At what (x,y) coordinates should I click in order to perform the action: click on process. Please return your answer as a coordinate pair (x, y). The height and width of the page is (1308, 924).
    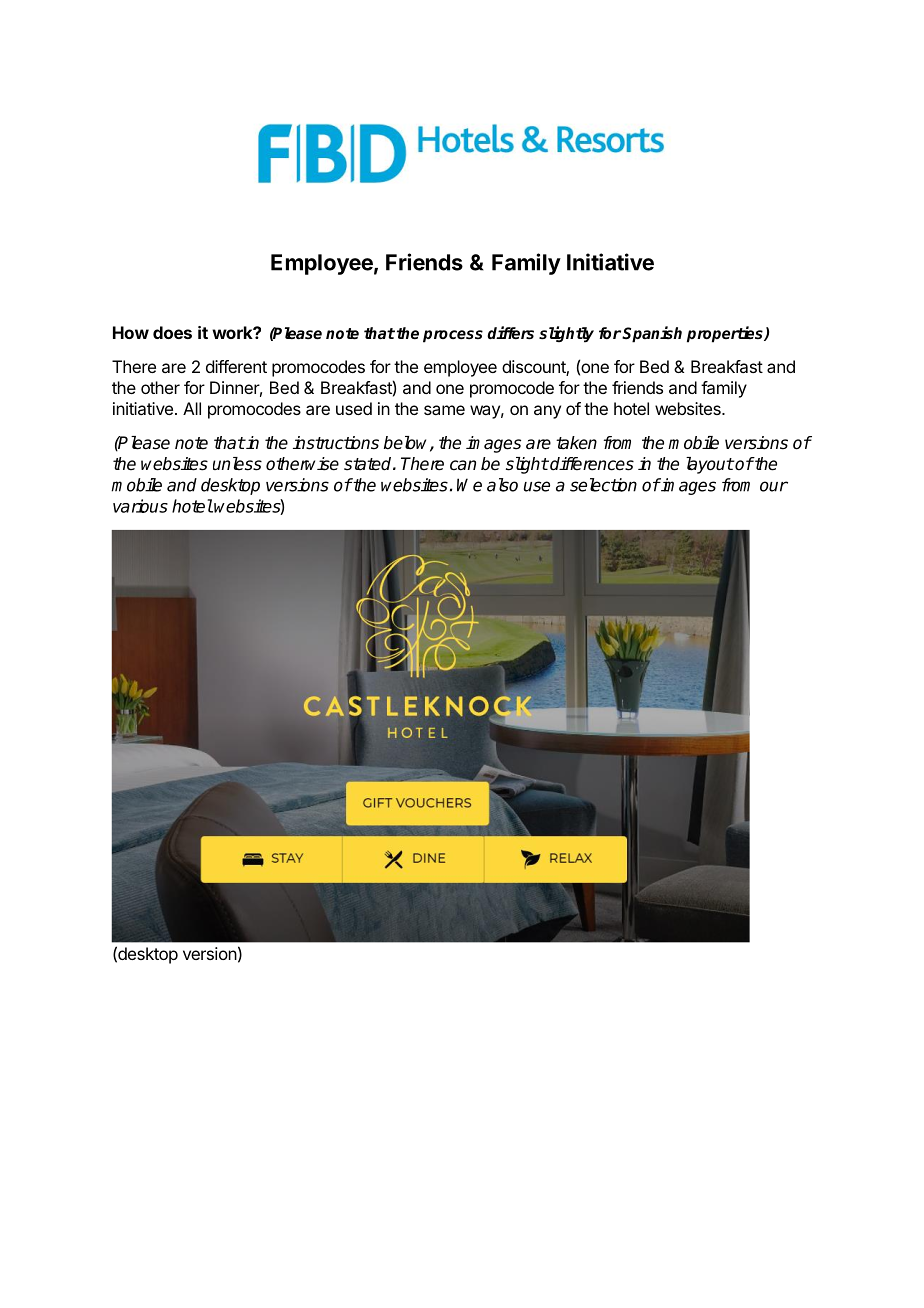
    Looking at the image, I should click on (453, 336).
